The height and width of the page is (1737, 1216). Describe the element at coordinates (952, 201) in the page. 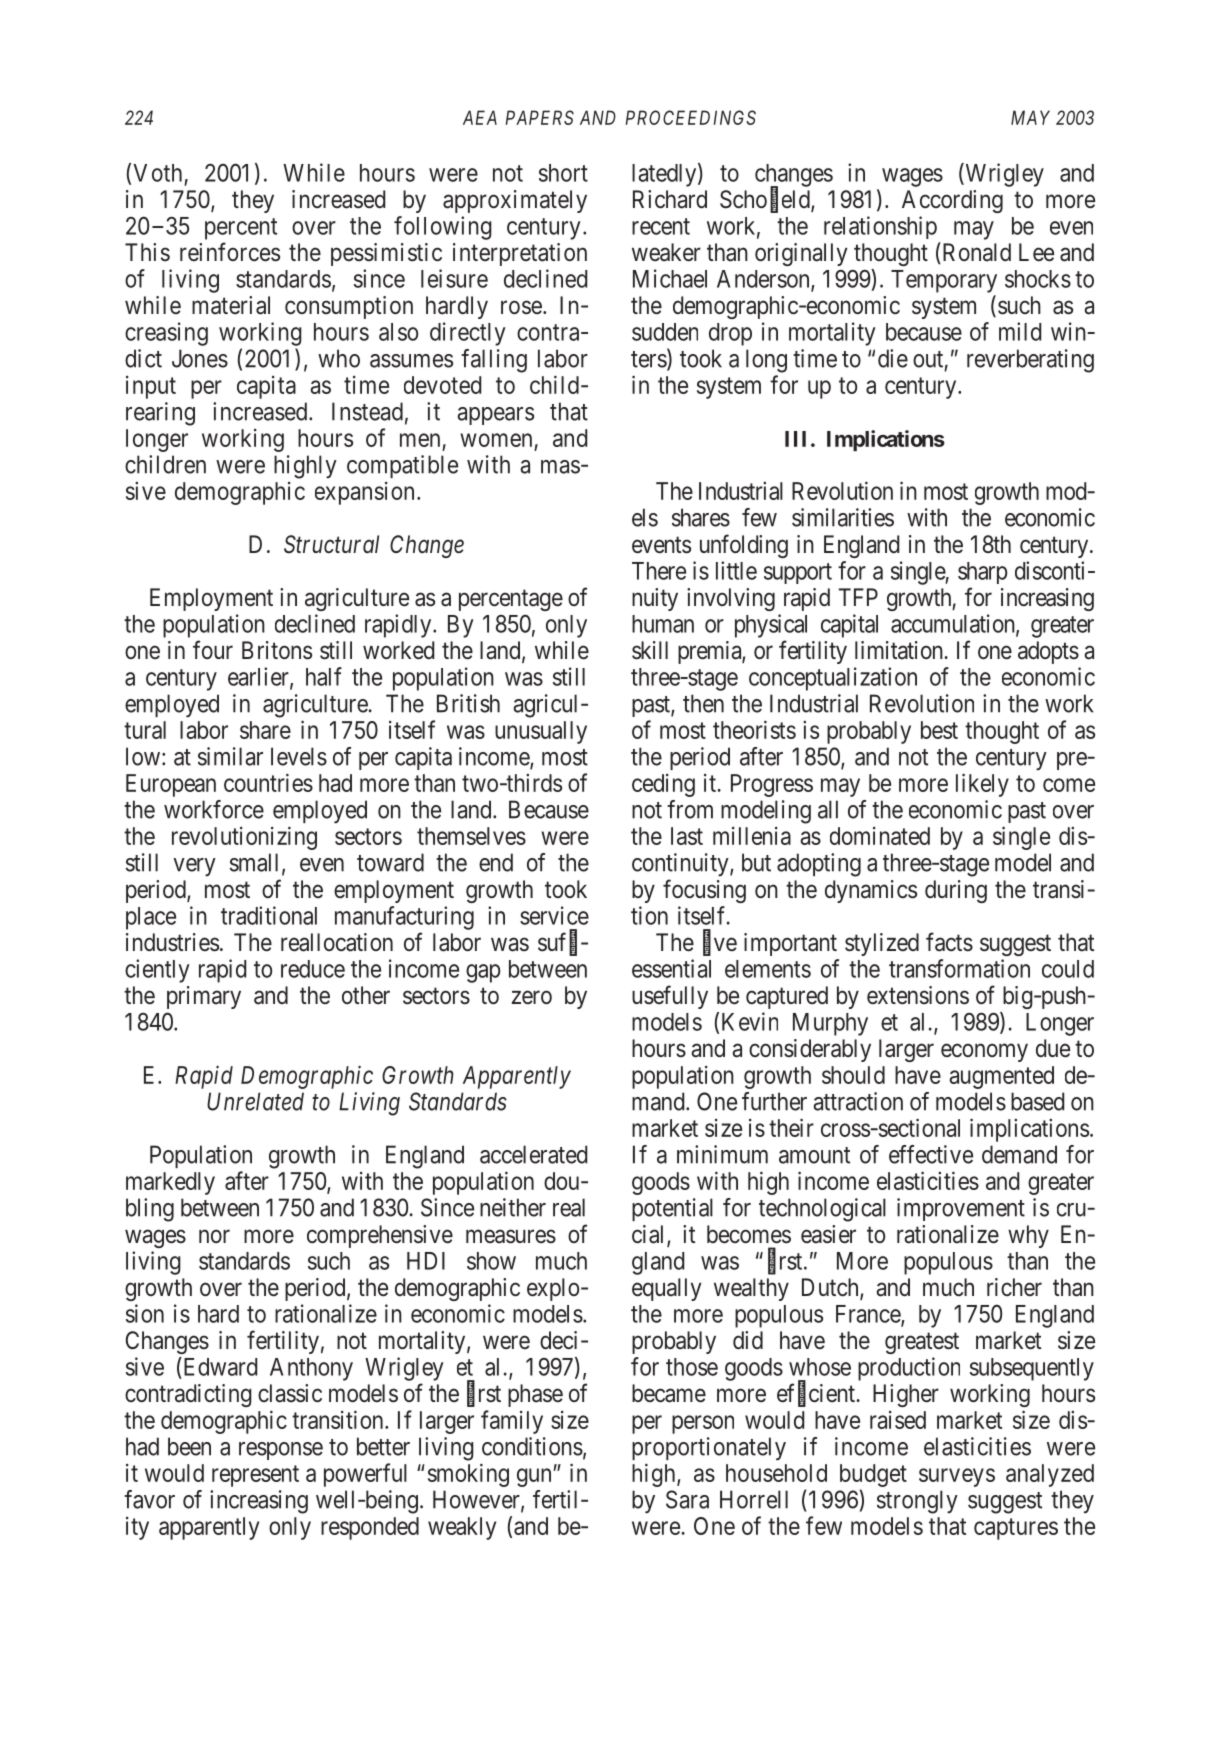

I see `According` at that location.
